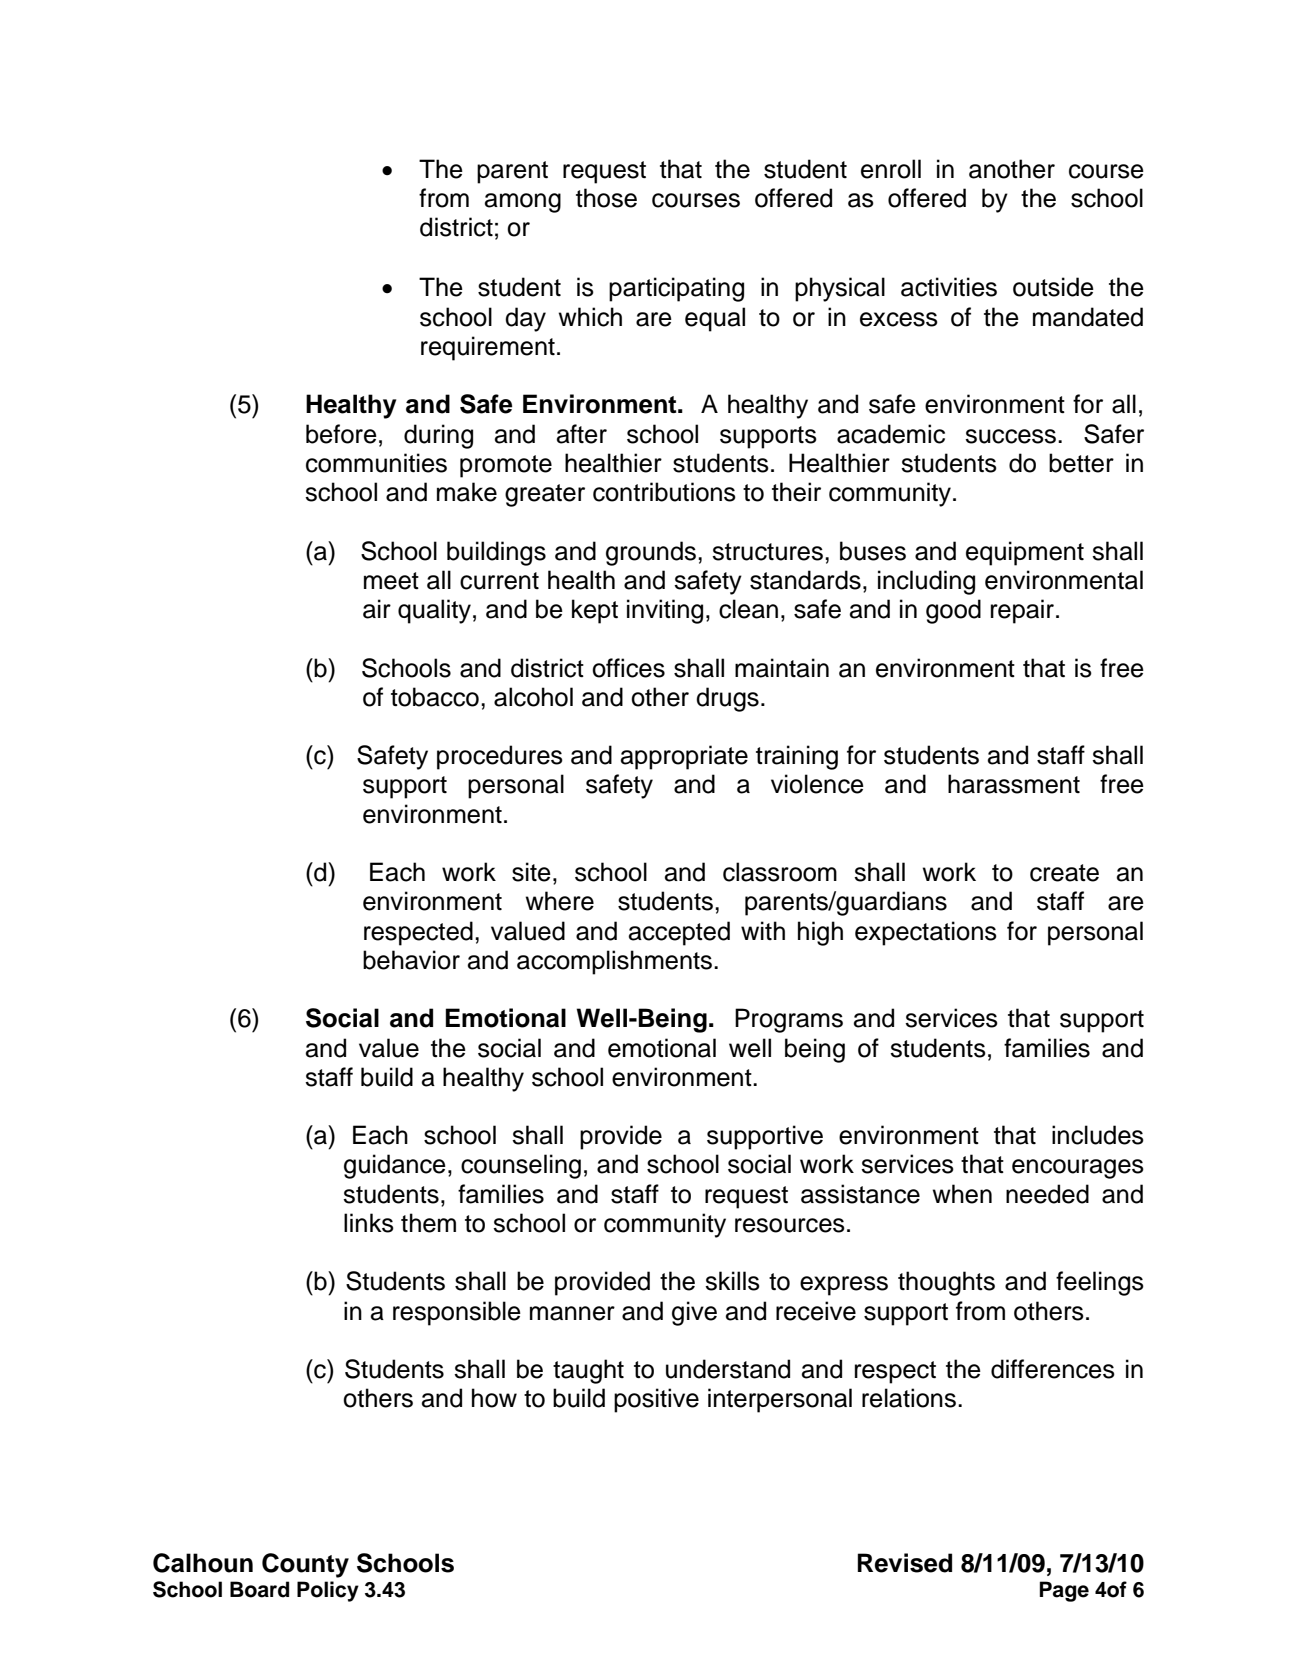 This screenshot has width=1297, height=1678. I want to click on equipment, so click(1025, 553).
